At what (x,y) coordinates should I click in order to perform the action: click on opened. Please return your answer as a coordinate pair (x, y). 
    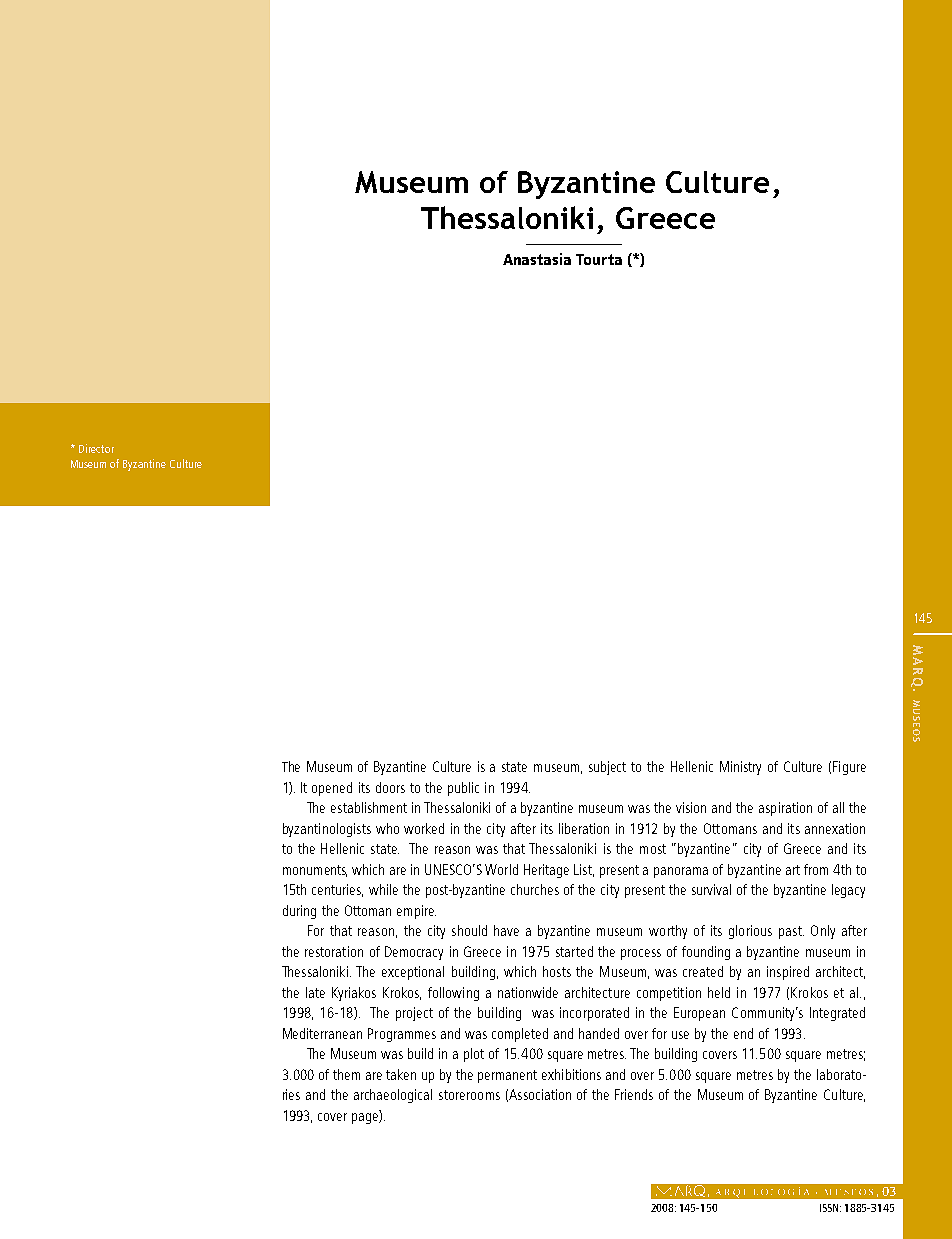
    Looking at the image, I should click on (332, 789).
